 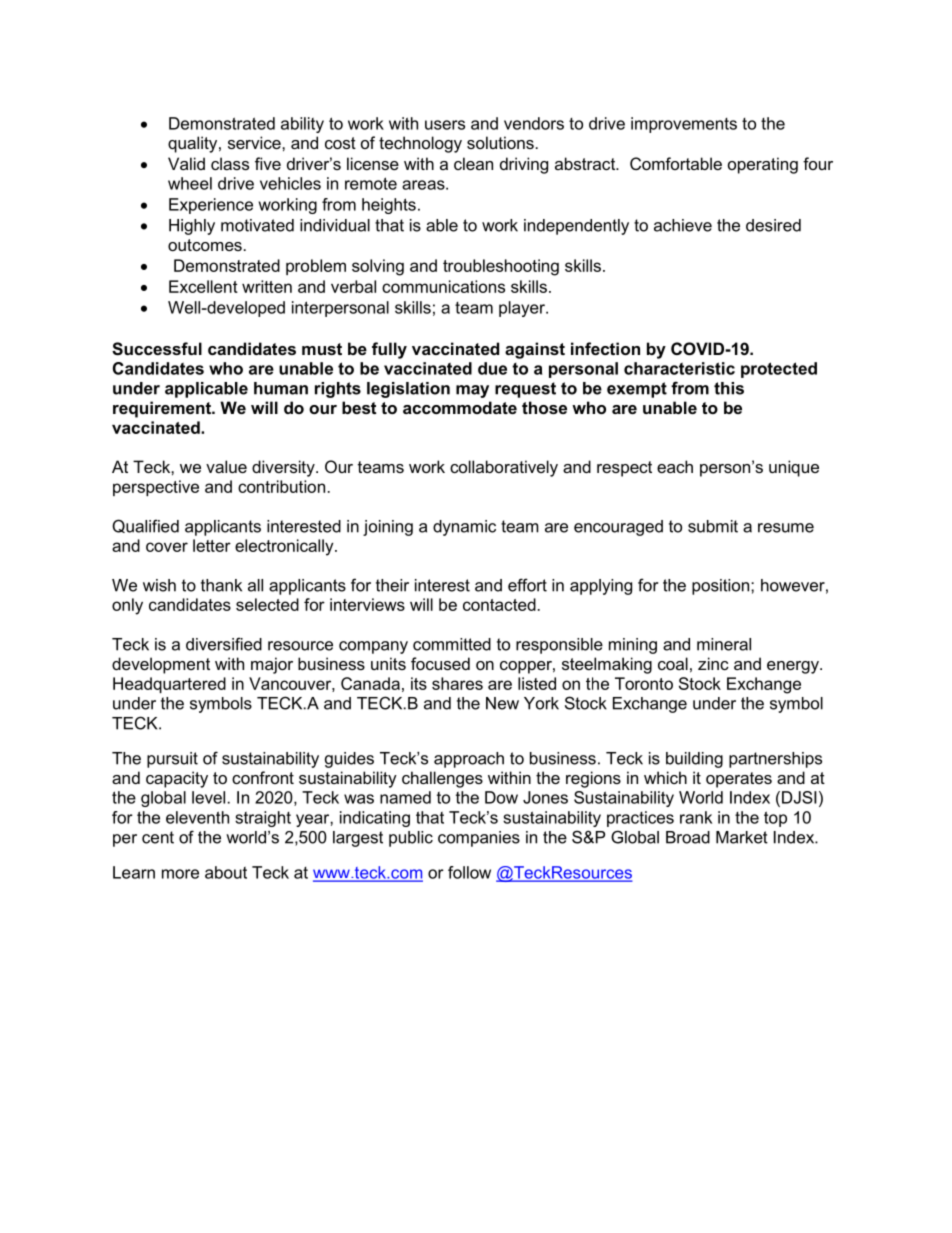 I want to click on about, so click(x=226, y=872).
